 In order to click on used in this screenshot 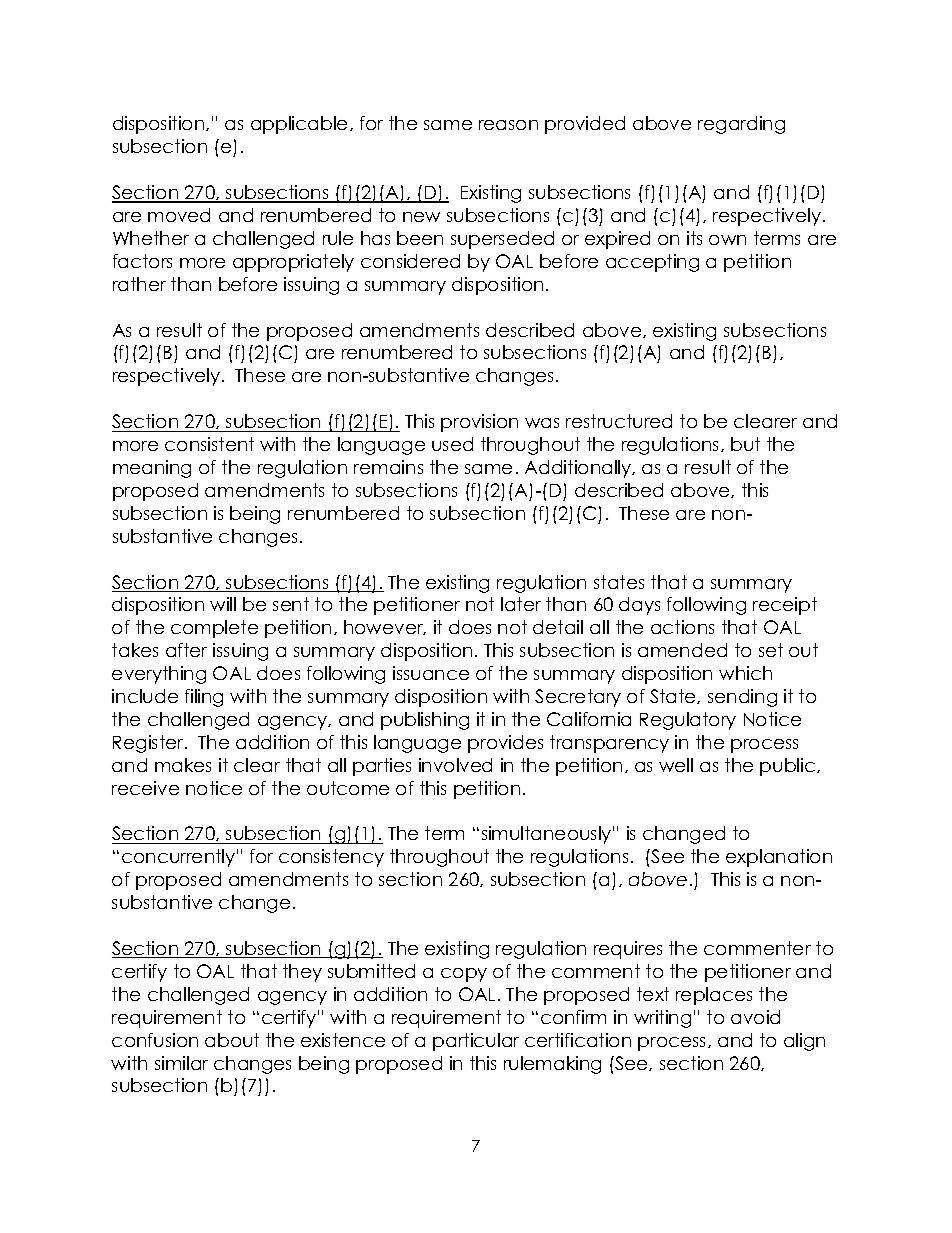, I will do `click(452, 444)`.
